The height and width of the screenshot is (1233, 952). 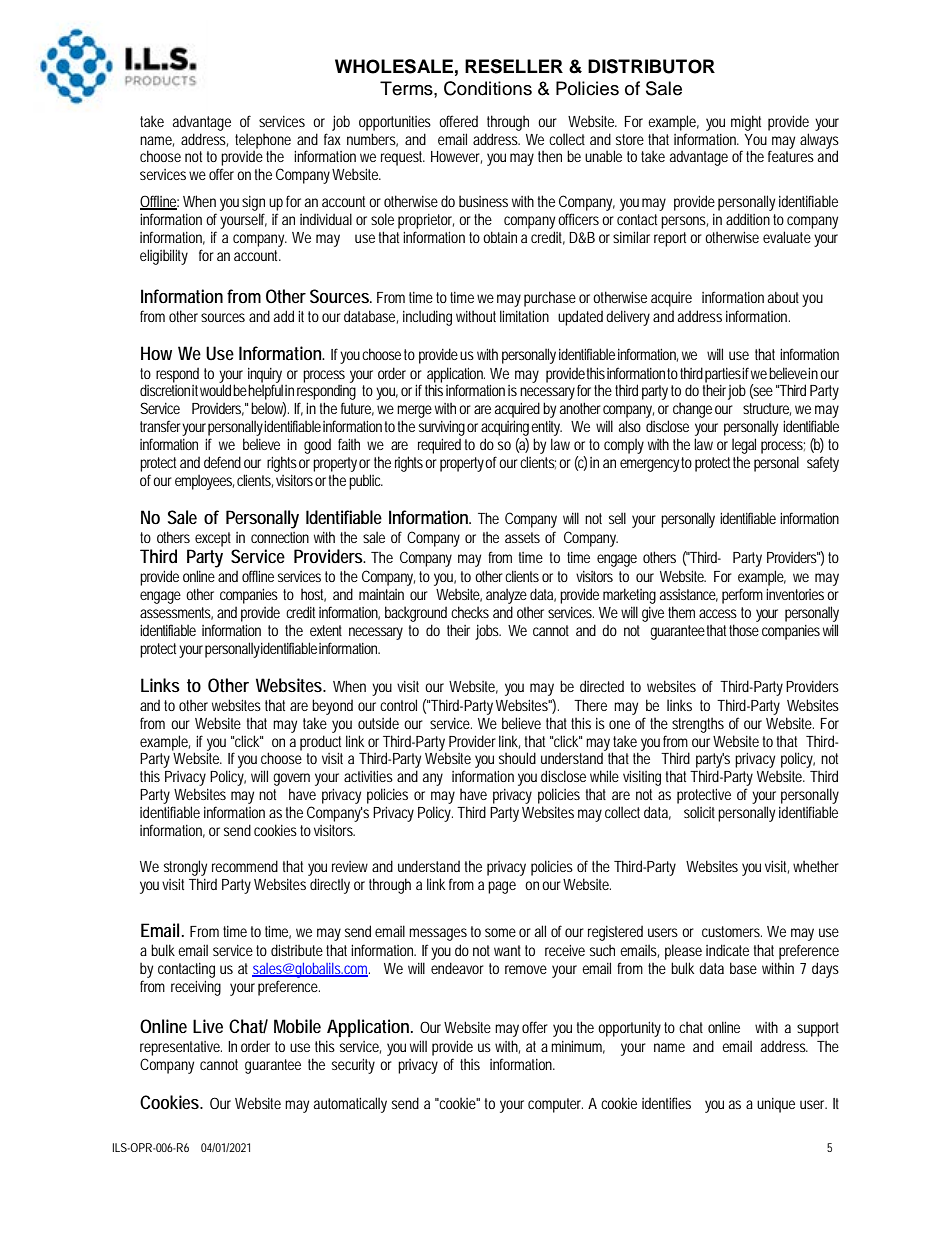 I want to click on page, so click(x=502, y=887).
